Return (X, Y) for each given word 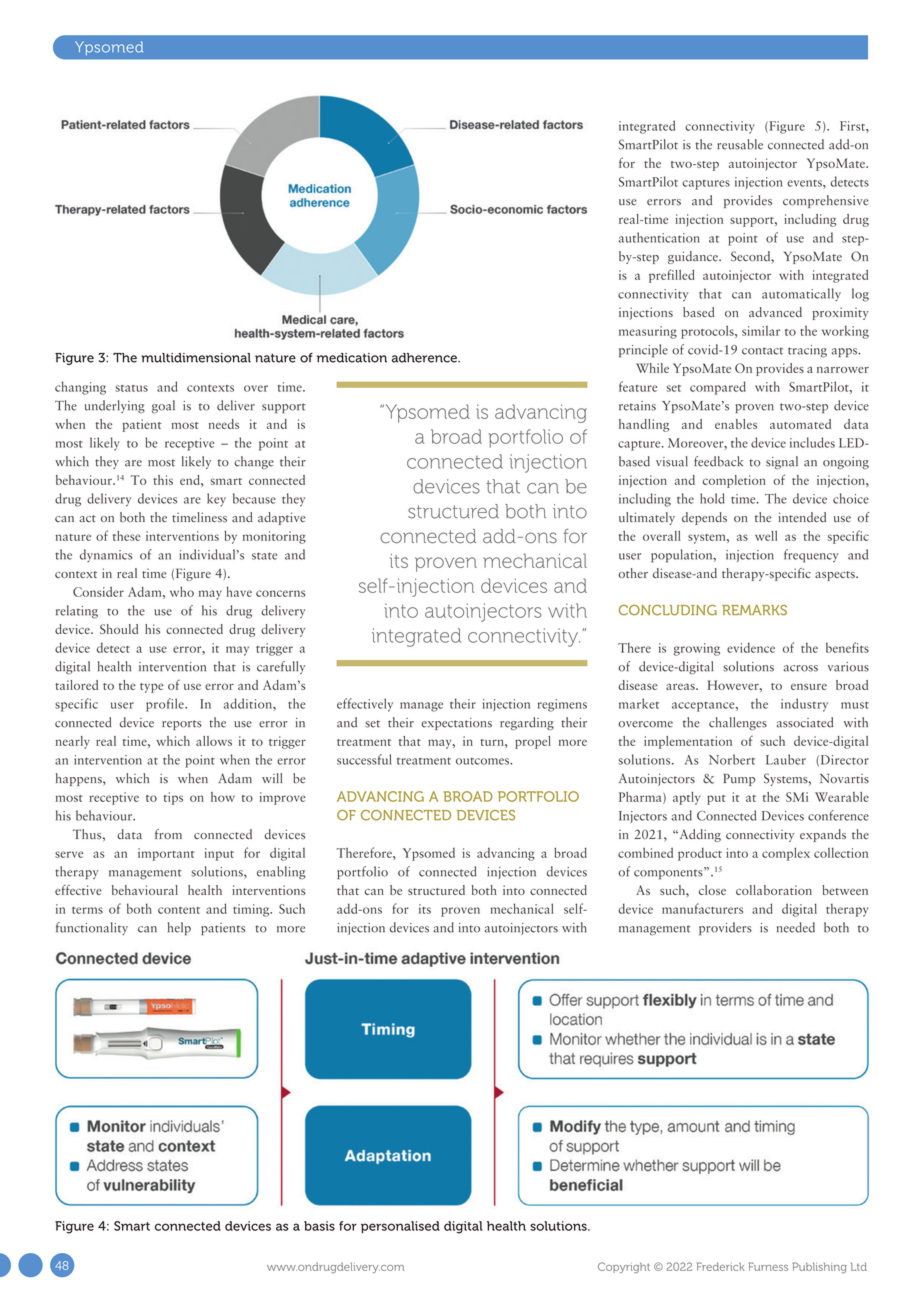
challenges (738, 723)
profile (166, 705)
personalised (400, 1227)
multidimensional (196, 358)
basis (319, 1226)
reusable (740, 144)
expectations (456, 724)
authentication (659, 237)
